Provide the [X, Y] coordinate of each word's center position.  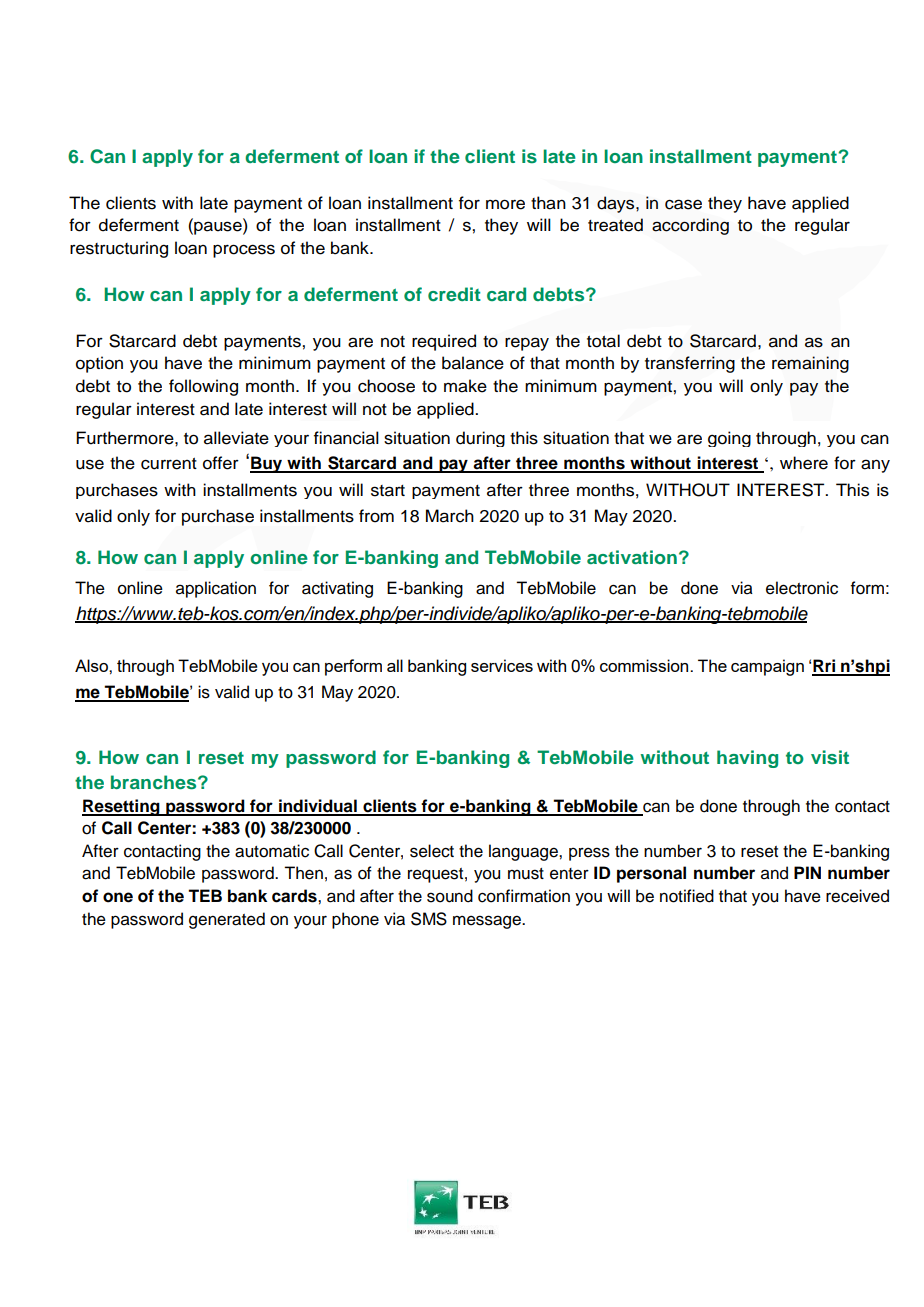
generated [227, 920]
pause [218, 228]
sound [450, 896]
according [690, 226]
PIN [807, 872]
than [548, 203]
